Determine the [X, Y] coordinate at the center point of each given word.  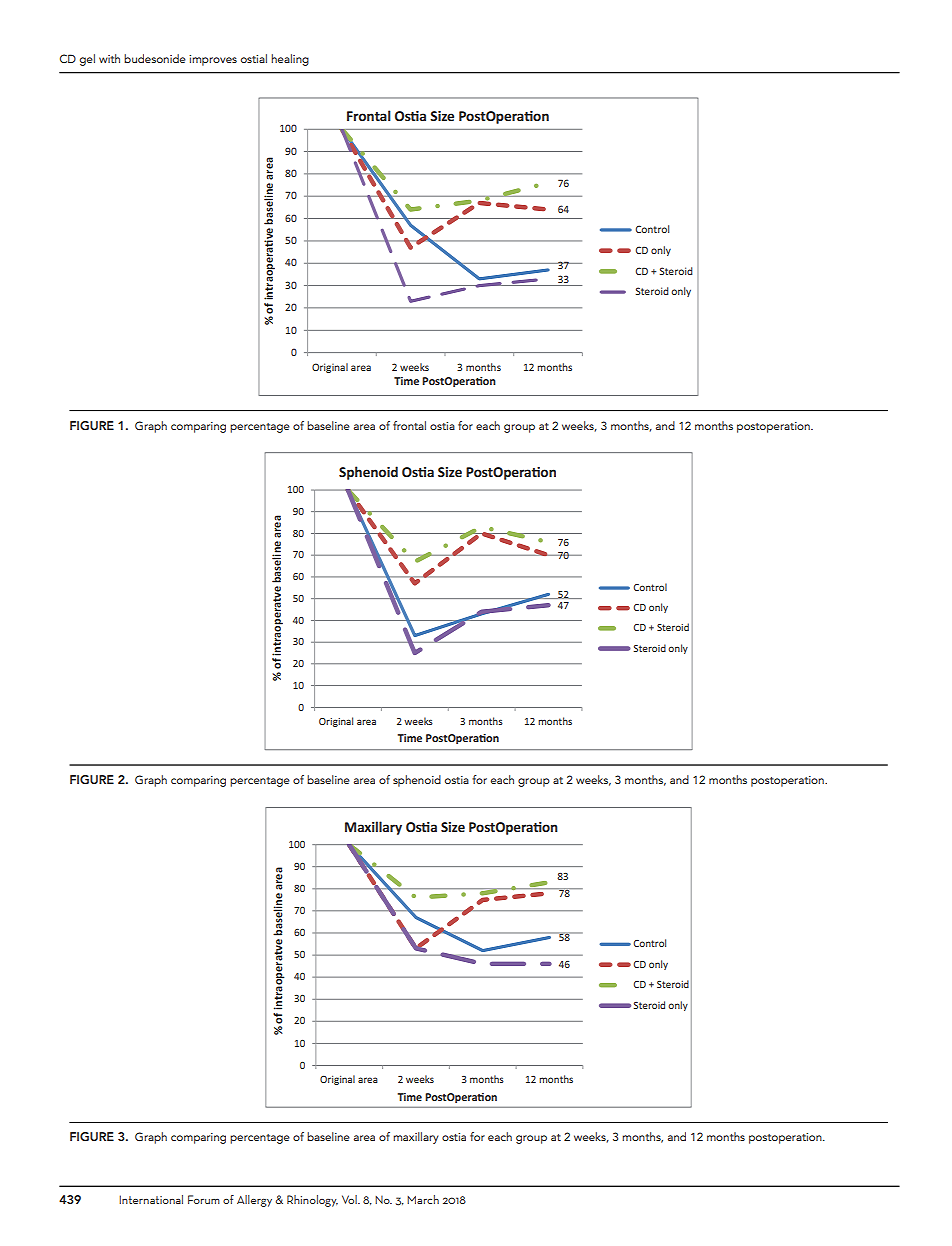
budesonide [155, 58]
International [151, 1199]
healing [290, 60]
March [423, 1199]
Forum [204, 1199]
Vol [350, 1199]
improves [213, 60]
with [109, 58]
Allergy [254, 1201]
